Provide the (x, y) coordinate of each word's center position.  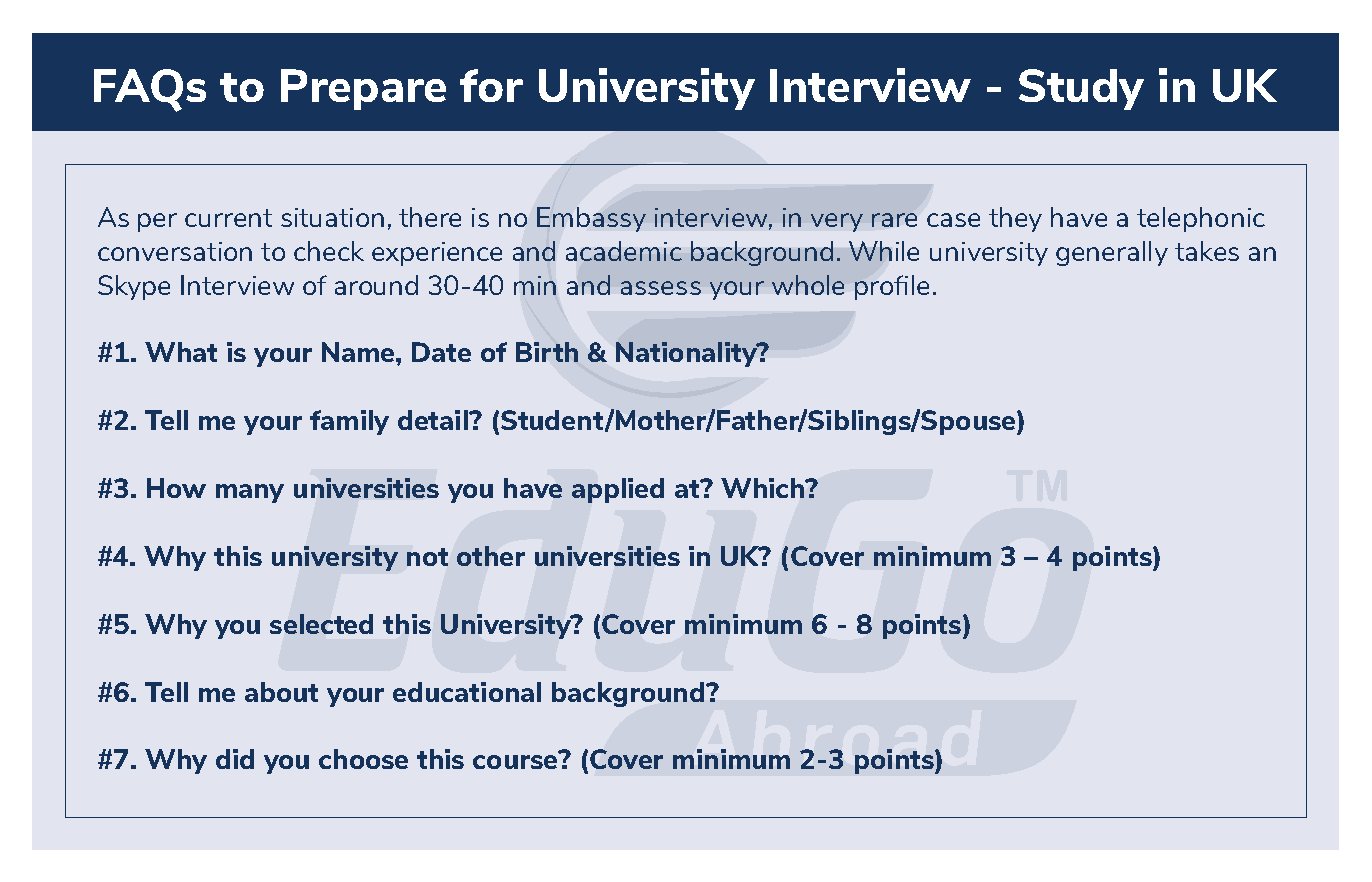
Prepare (363, 89)
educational (467, 692)
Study (1081, 89)
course (516, 761)
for (491, 85)
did (235, 759)
